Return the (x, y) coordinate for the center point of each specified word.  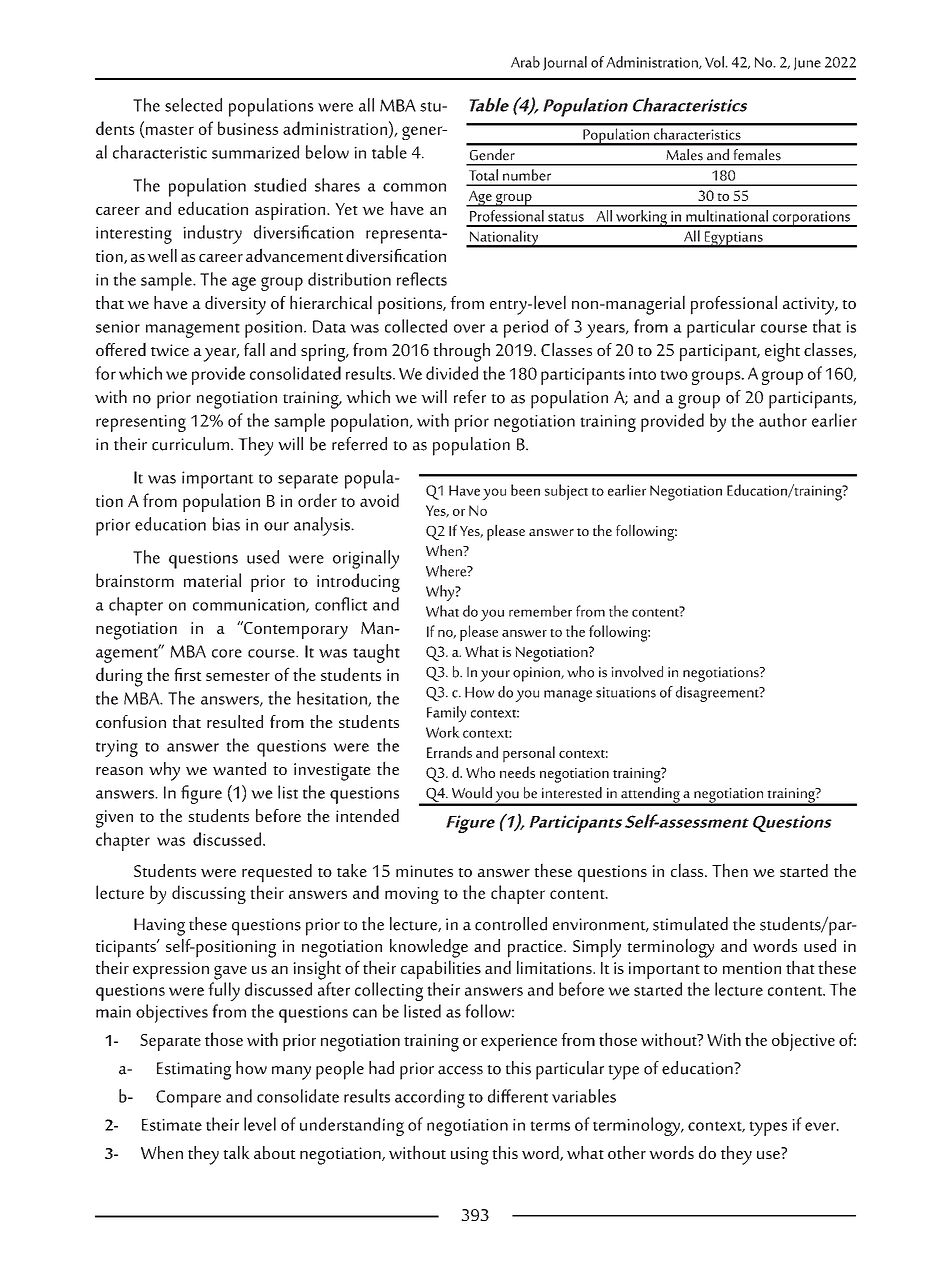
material (212, 580)
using (470, 1156)
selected (193, 105)
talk (236, 1152)
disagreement (718, 694)
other (627, 1152)
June (807, 64)
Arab (525, 62)
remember (540, 611)
